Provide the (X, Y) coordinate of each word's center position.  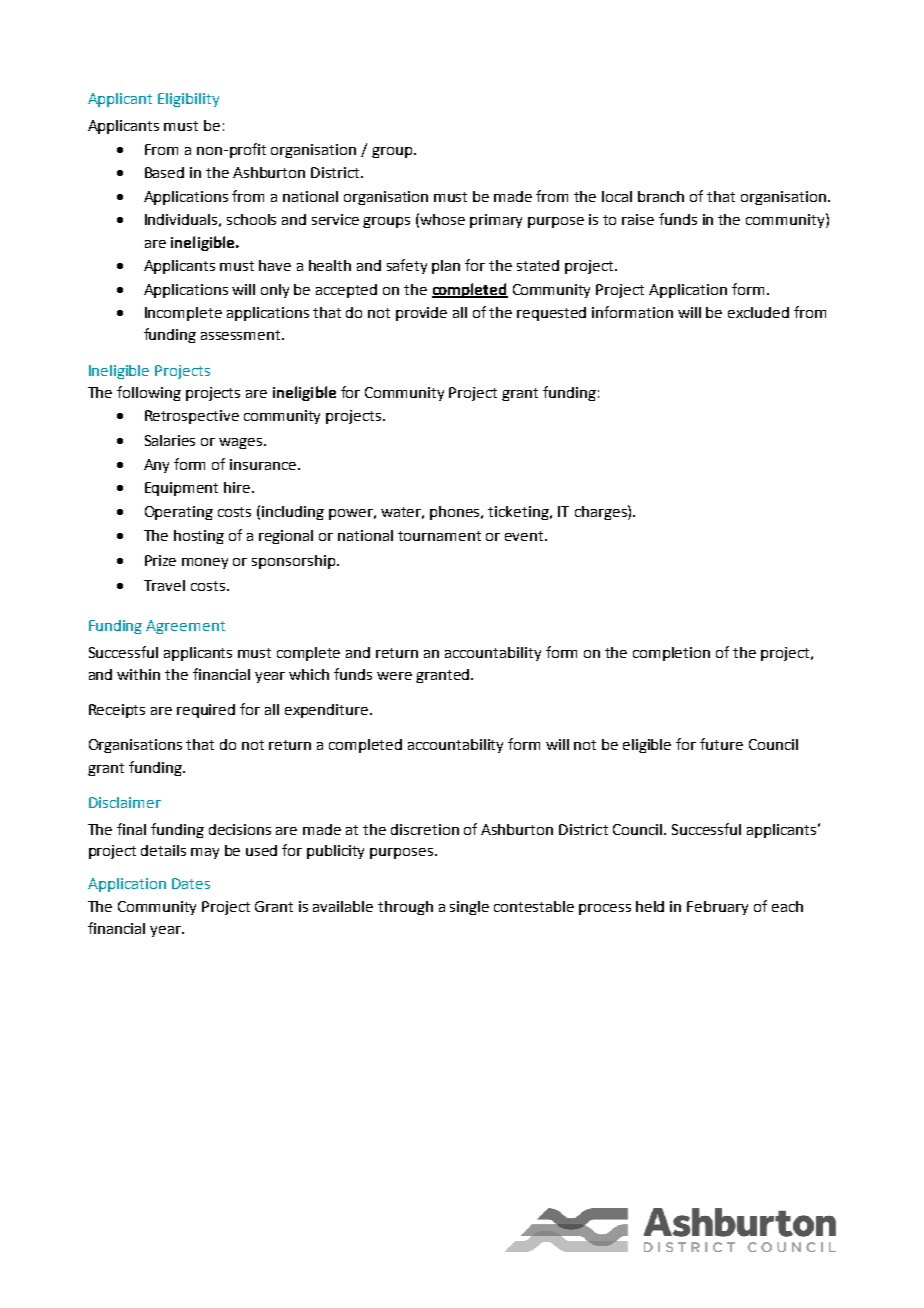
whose (442, 219)
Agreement (185, 627)
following (149, 393)
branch (661, 196)
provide (421, 314)
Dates (191, 883)
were (394, 676)
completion (671, 654)
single (469, 908)
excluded (758, 312)
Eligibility (188, 100)
